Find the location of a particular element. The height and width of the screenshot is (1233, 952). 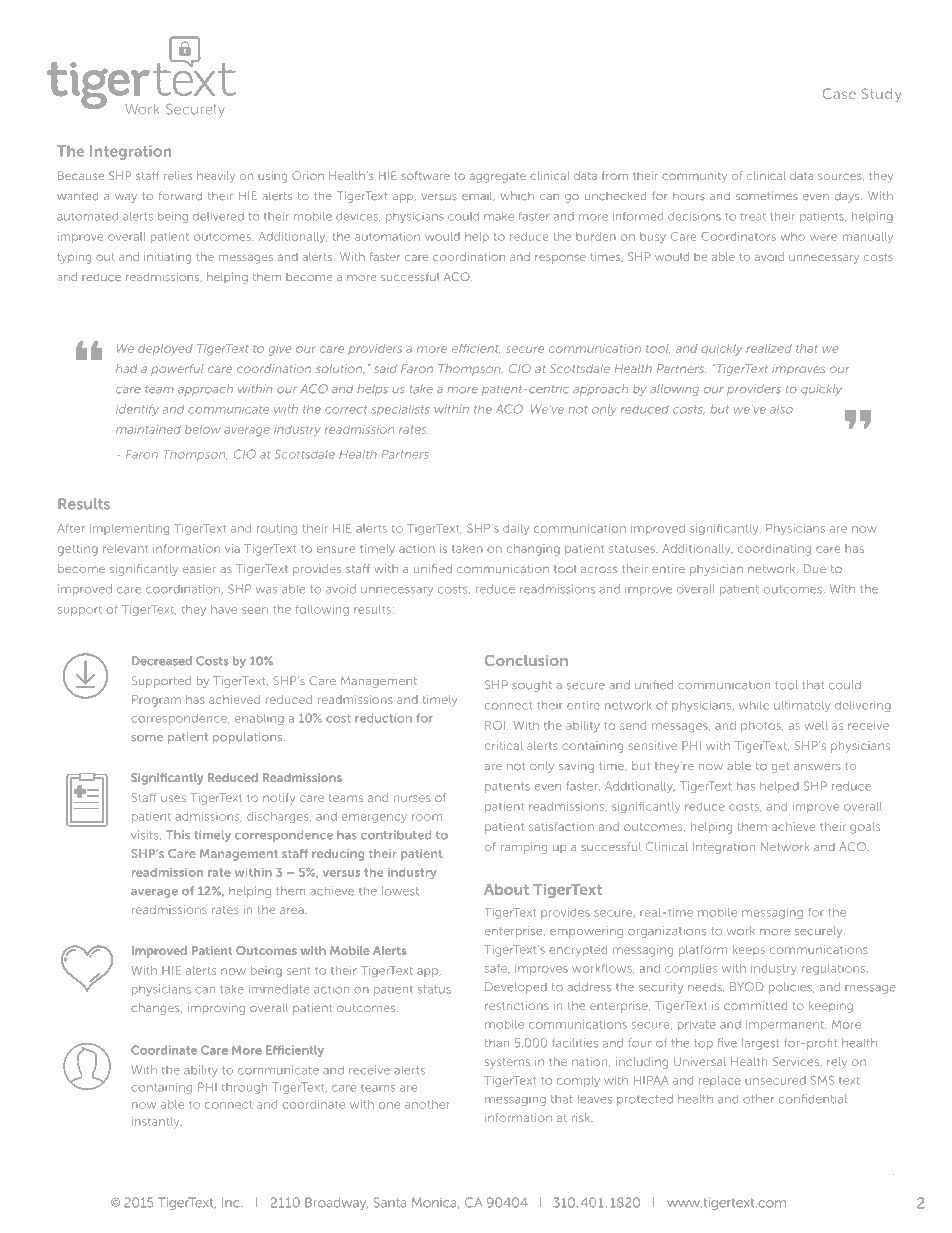

confidential is located at coordinates (813, 1099).
